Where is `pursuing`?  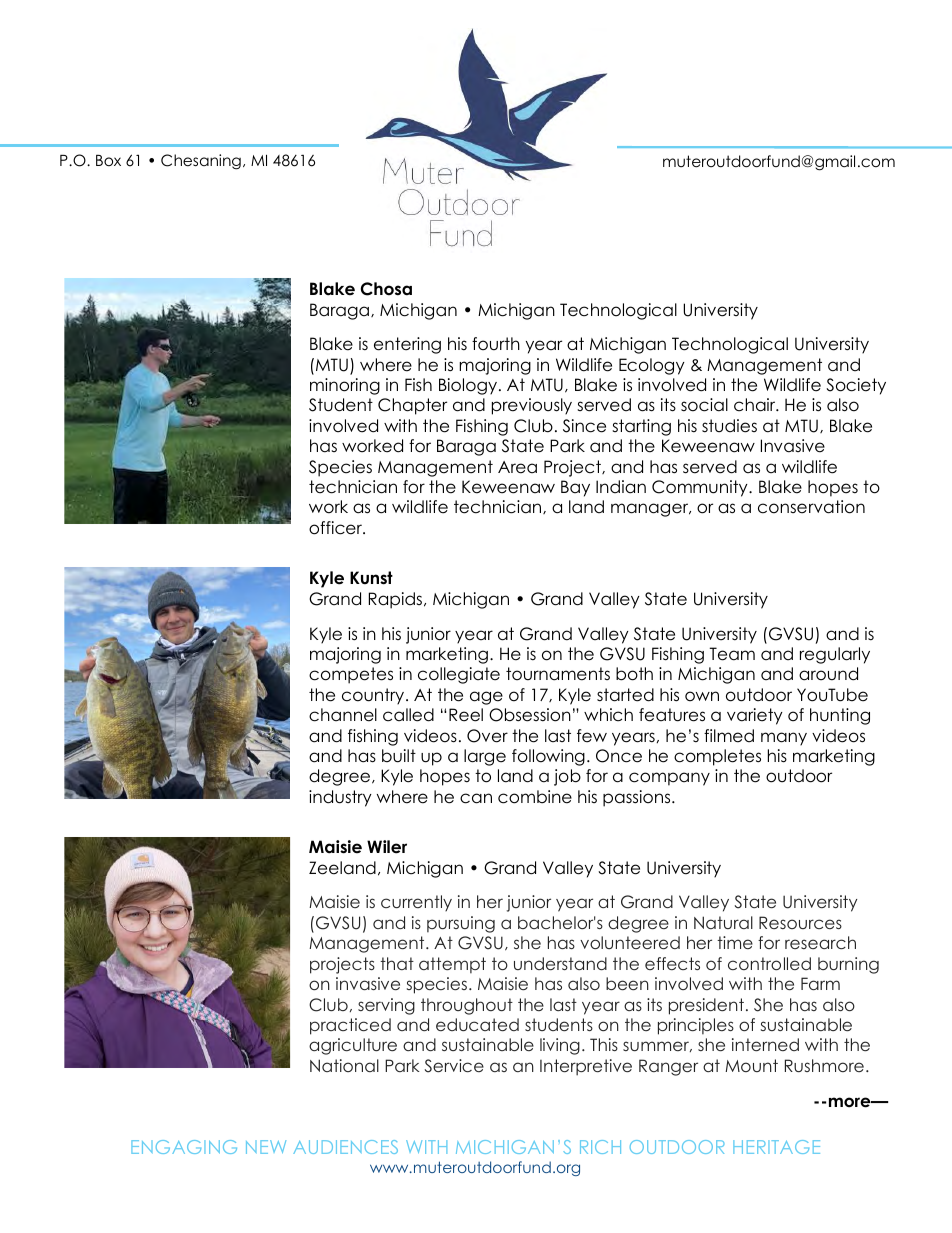
pursuing is located at coordinates (461, 924).
